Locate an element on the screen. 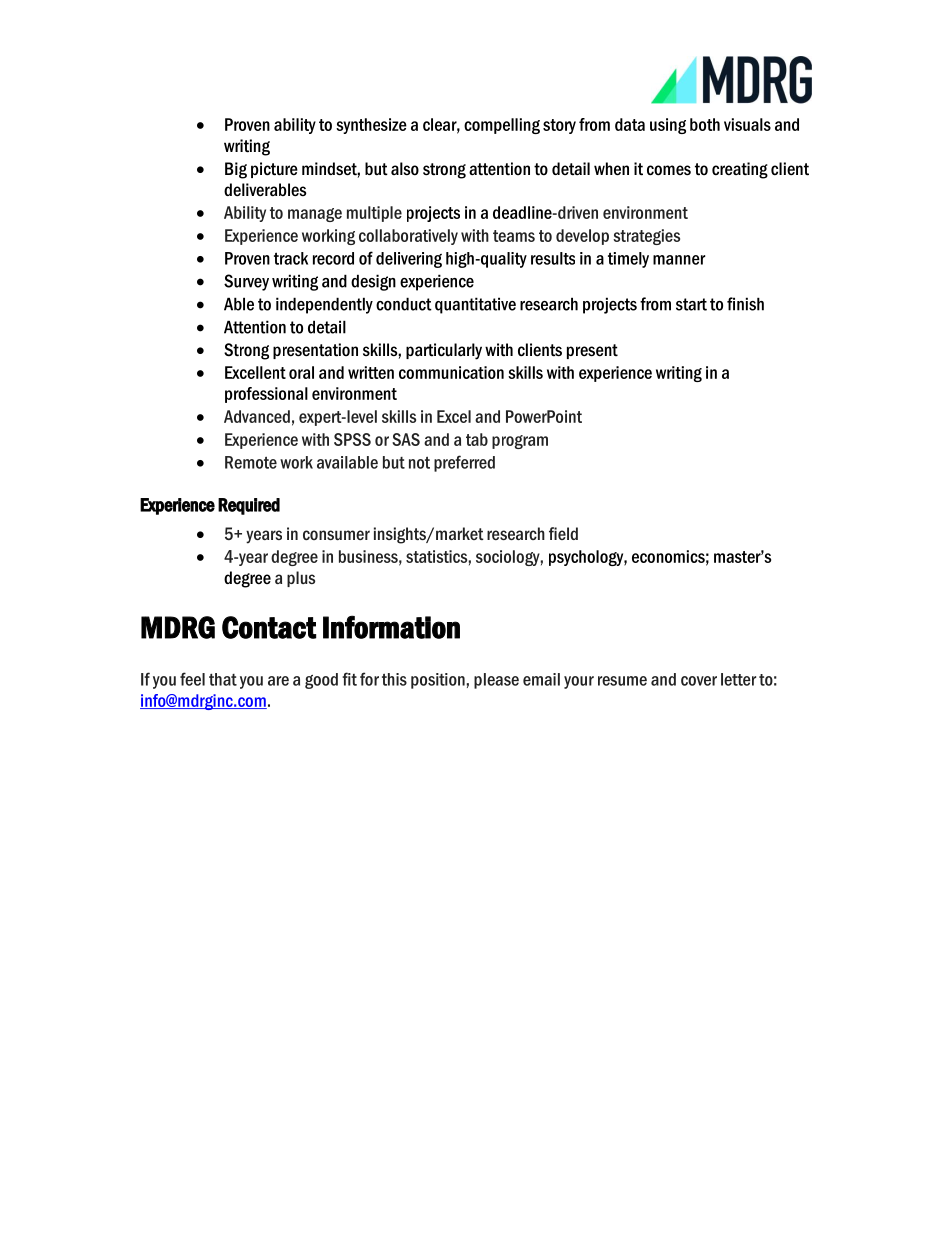 Image resolution: width=952 pixels, height=1233 pixels. compelling is located at coordinates (502, 126).
